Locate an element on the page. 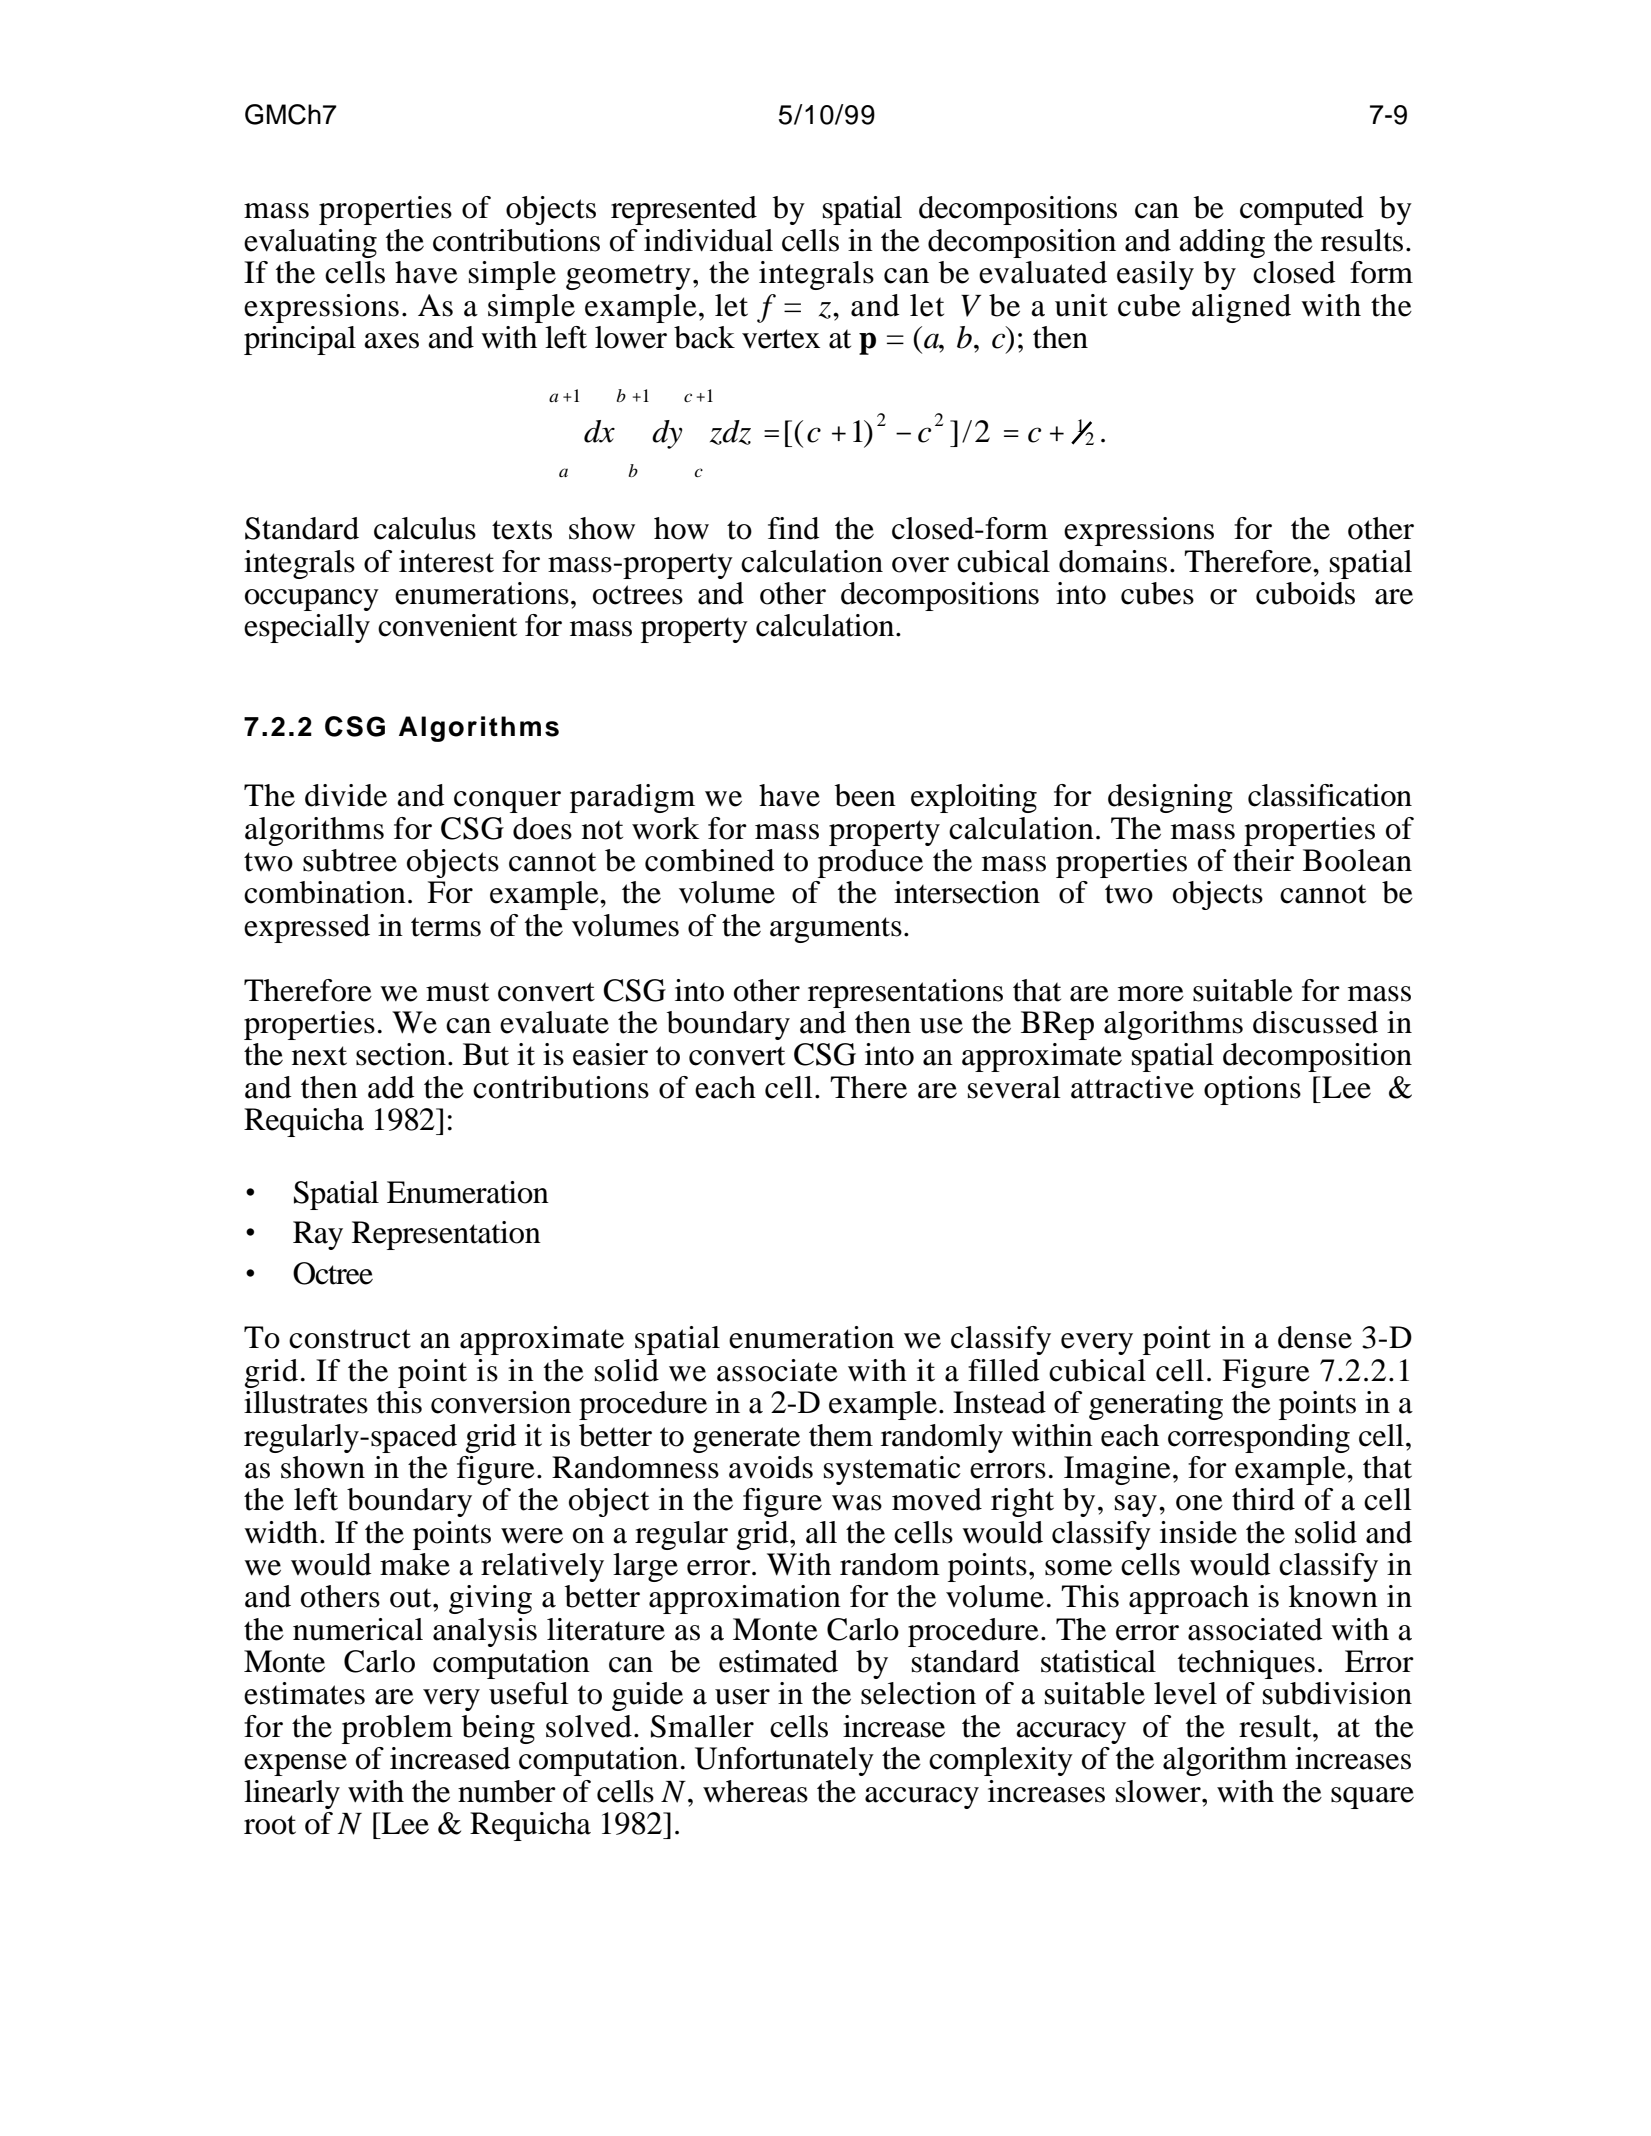 This page has height=2136, width=1651. discussed is located at coordinates (1315, 1022).
